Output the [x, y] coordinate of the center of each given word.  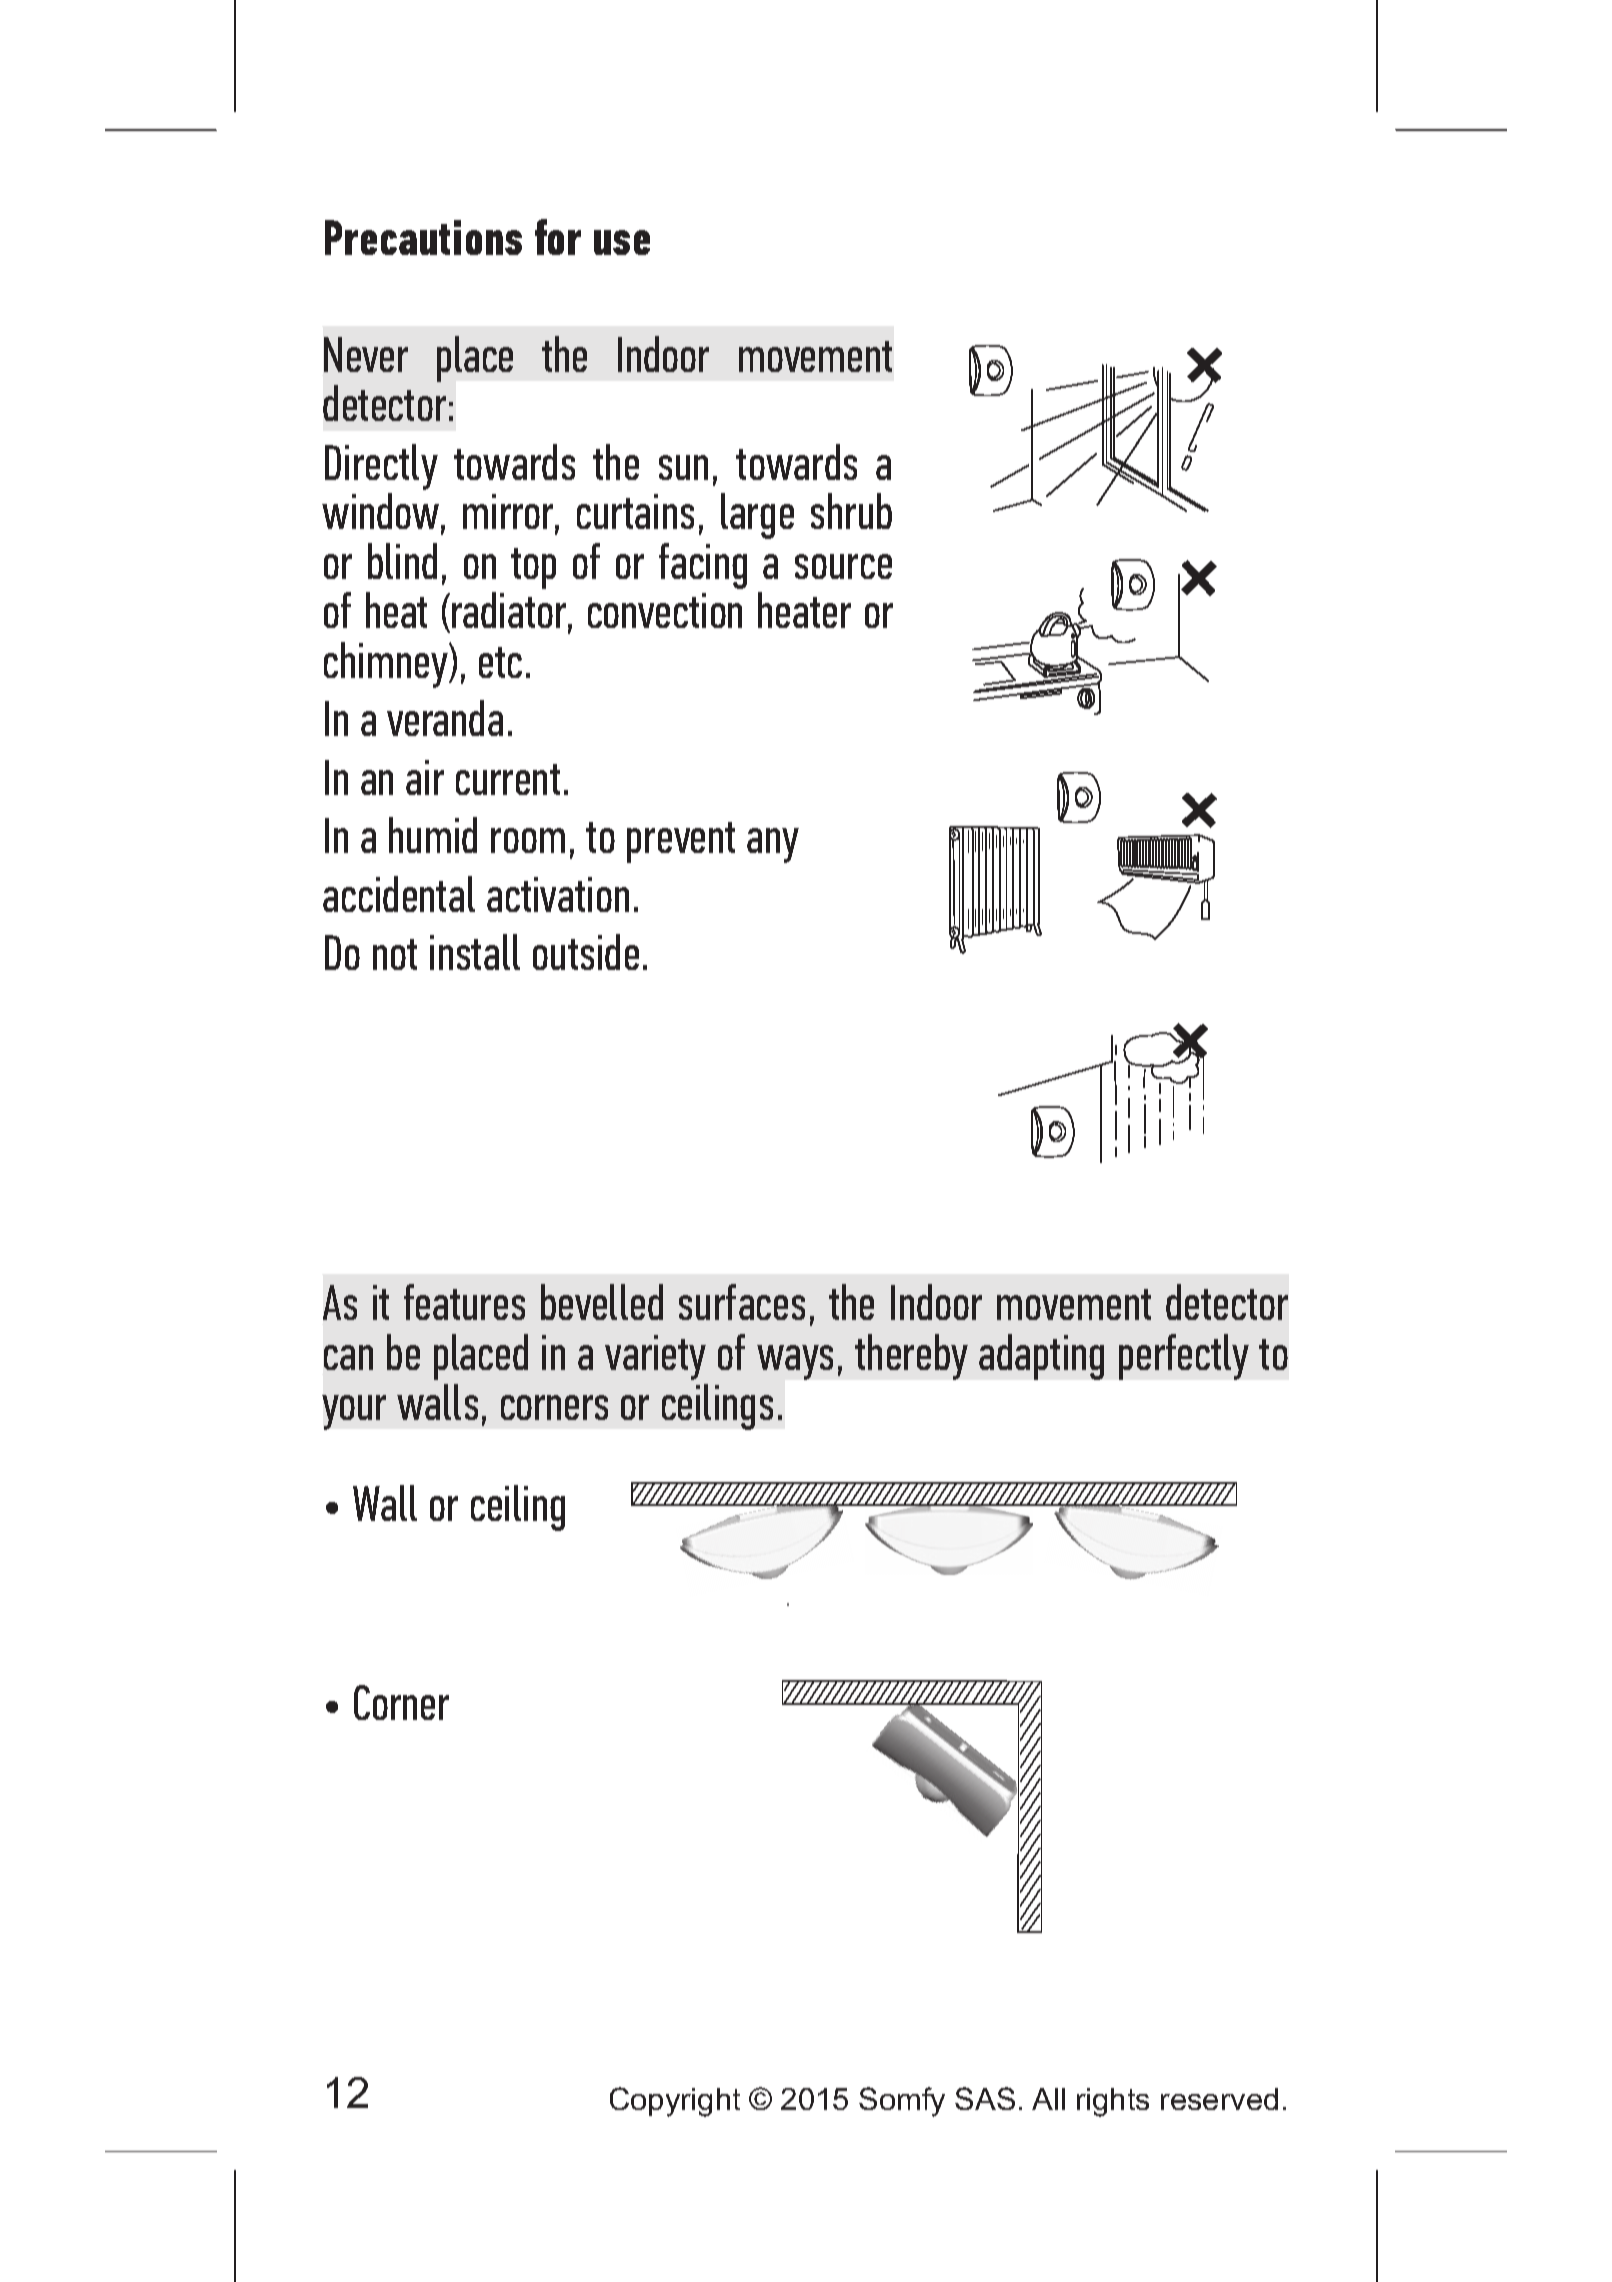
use [622, 242]
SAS [985, 2098]
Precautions [423, 237]
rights [1113, 2102]
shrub [851, 511]
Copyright [675, 2102]
